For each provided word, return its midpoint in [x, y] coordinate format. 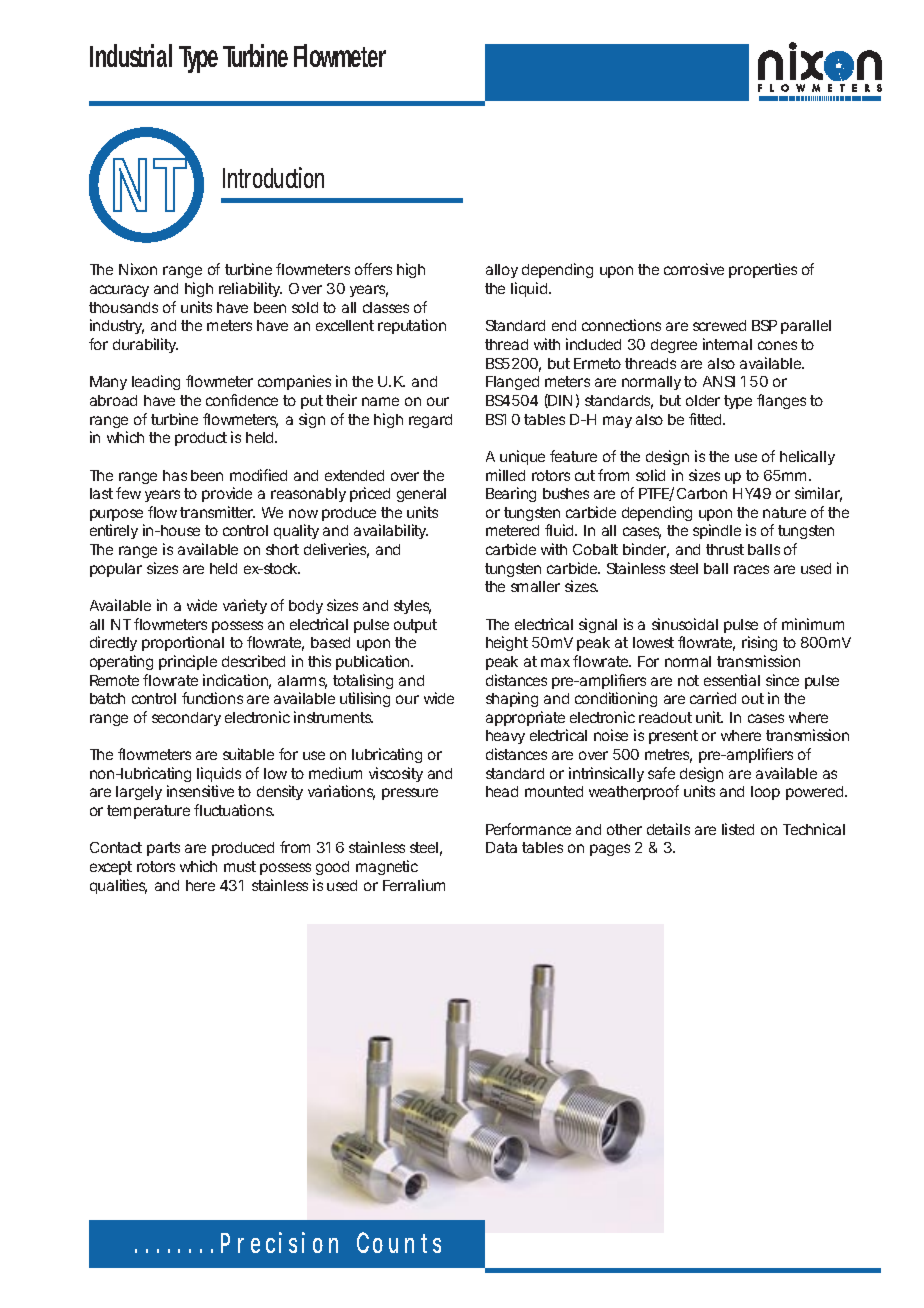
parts [163, 849]
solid [650, 475]
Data [501, 847]
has [175, 475]
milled [505, 475]
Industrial [131, 55]
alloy [502, 271]
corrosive [694, 269]
